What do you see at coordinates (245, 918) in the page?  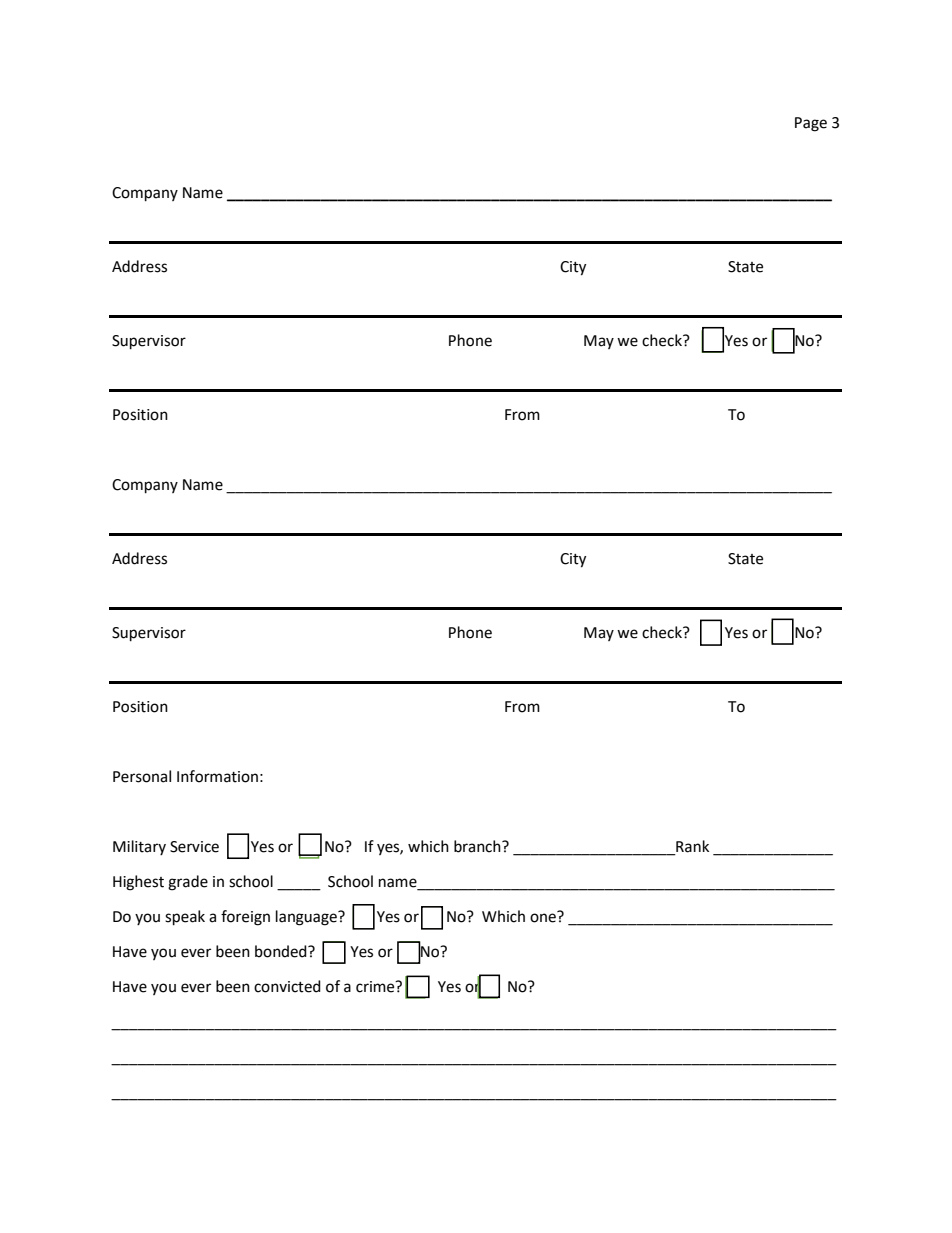 I see `foreign` at bounding box center [245, 918].
